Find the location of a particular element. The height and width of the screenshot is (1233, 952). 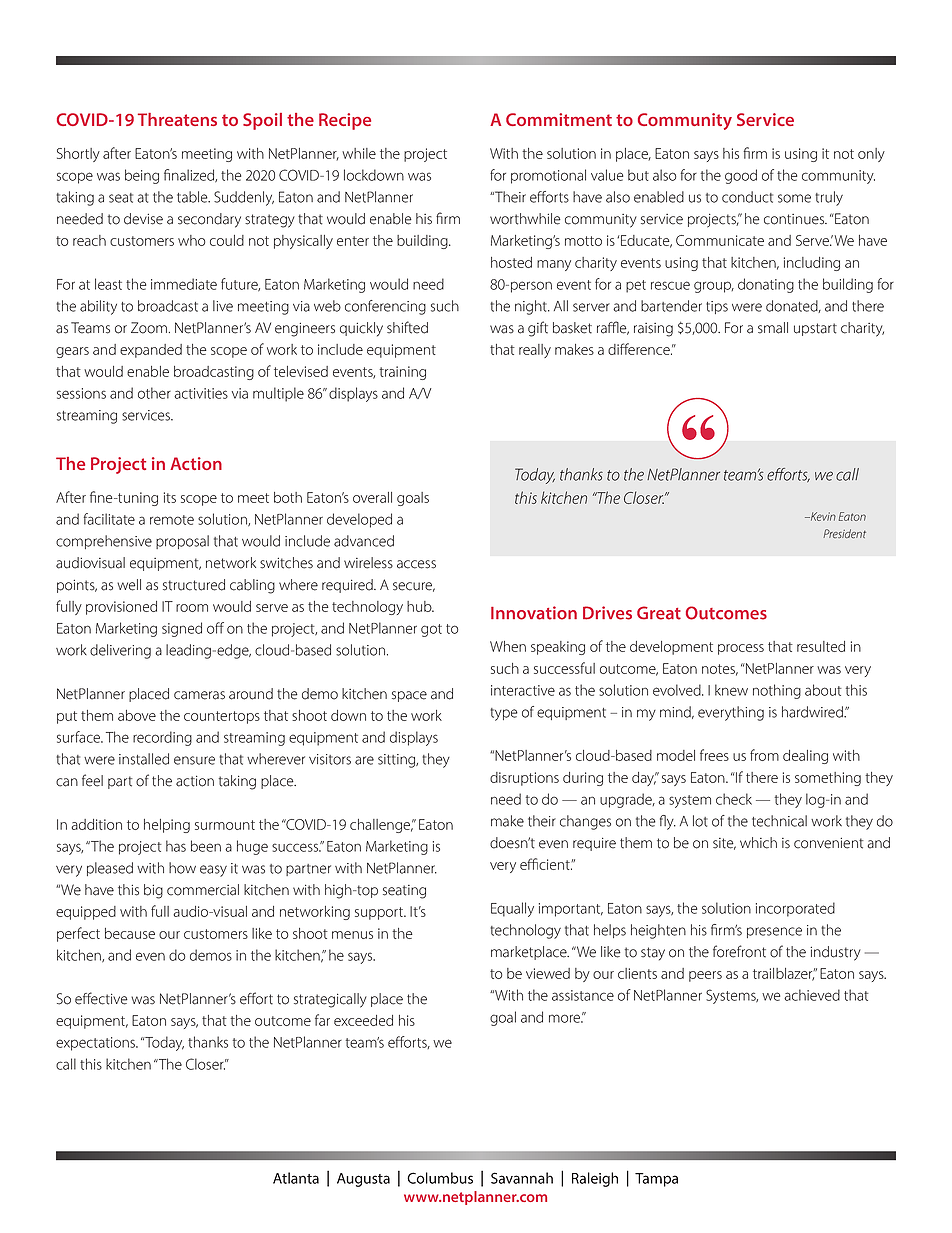

really is located at coordinates (535, 351).
